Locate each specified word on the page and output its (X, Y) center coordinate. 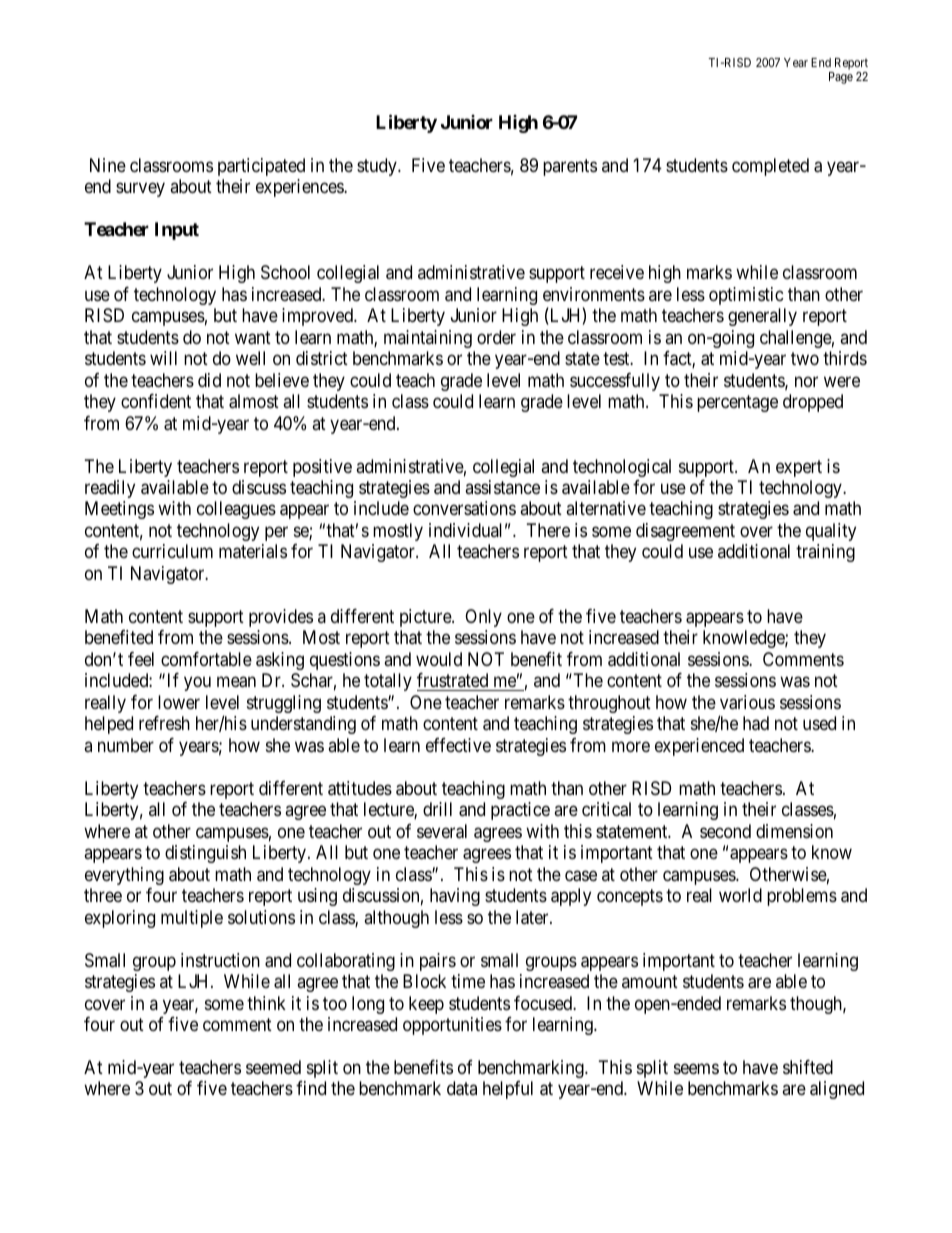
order (496, 337)
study (378, 167)
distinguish (205, 854)
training (825, 553)
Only (483, 618)
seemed (273, 1067)
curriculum (172, 551)
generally (762, 317)
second (725, 831)
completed (770, 167)
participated (261, 167)
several (442, 831)
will (163, 358)
